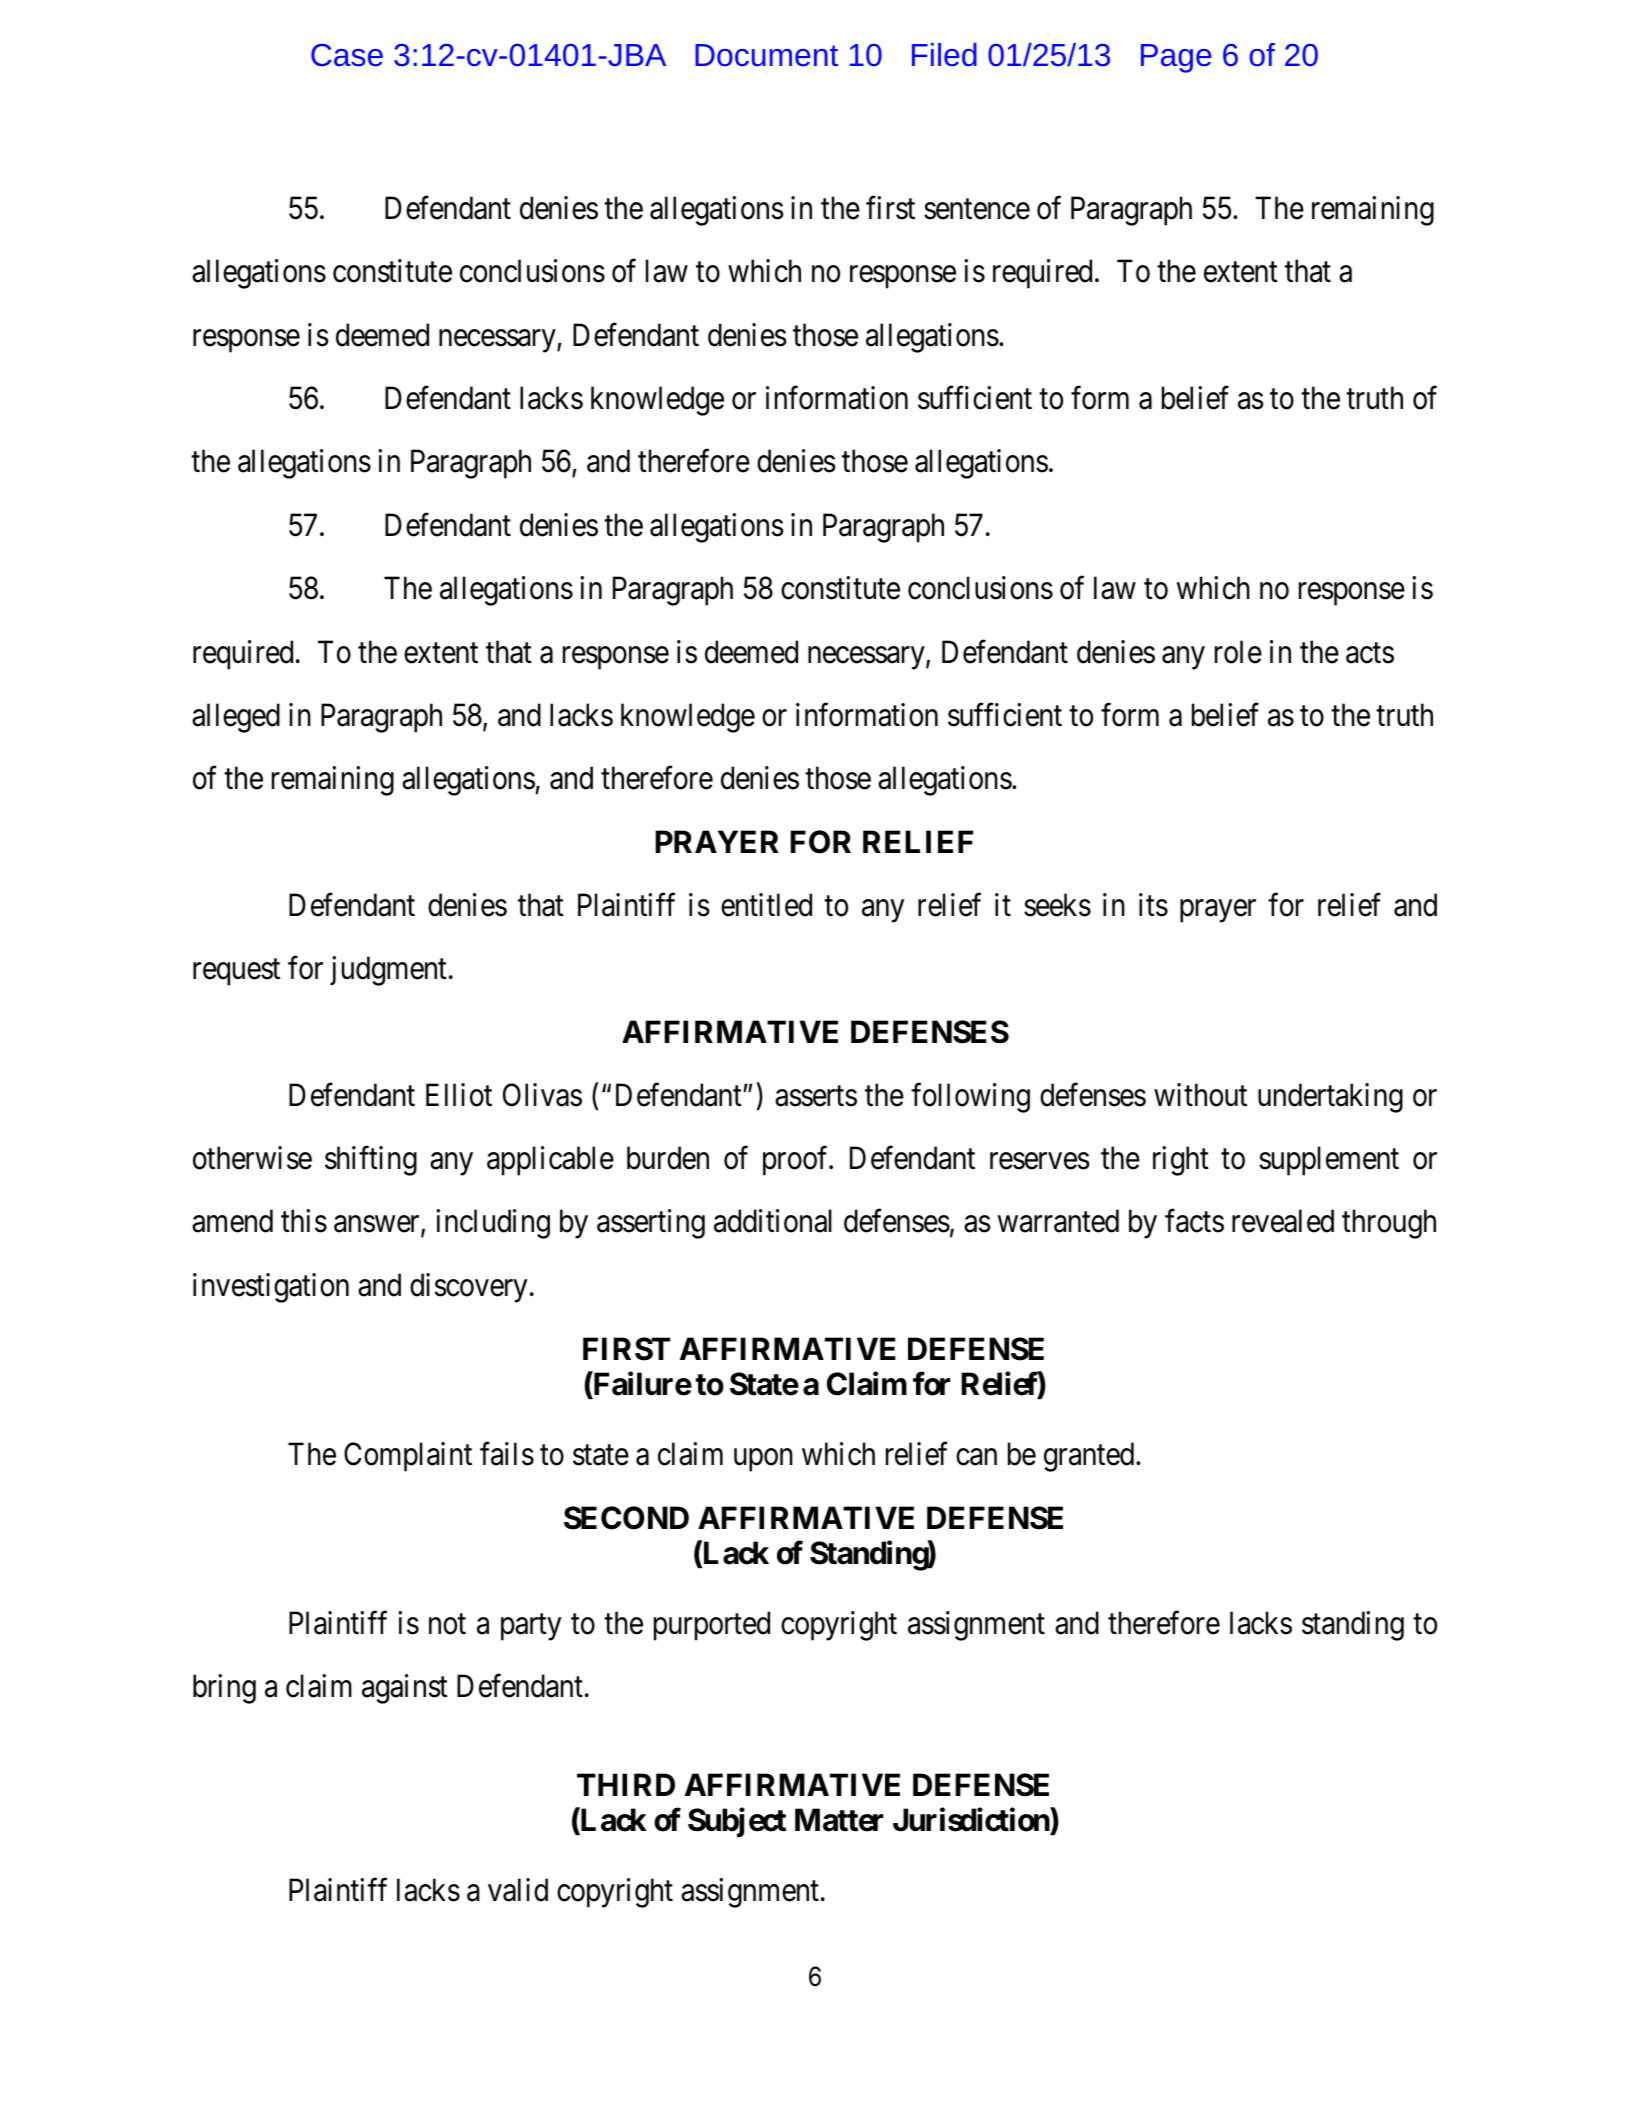 This page has height=2108, width=1629. I want to click on Case, so click(347, 55).
